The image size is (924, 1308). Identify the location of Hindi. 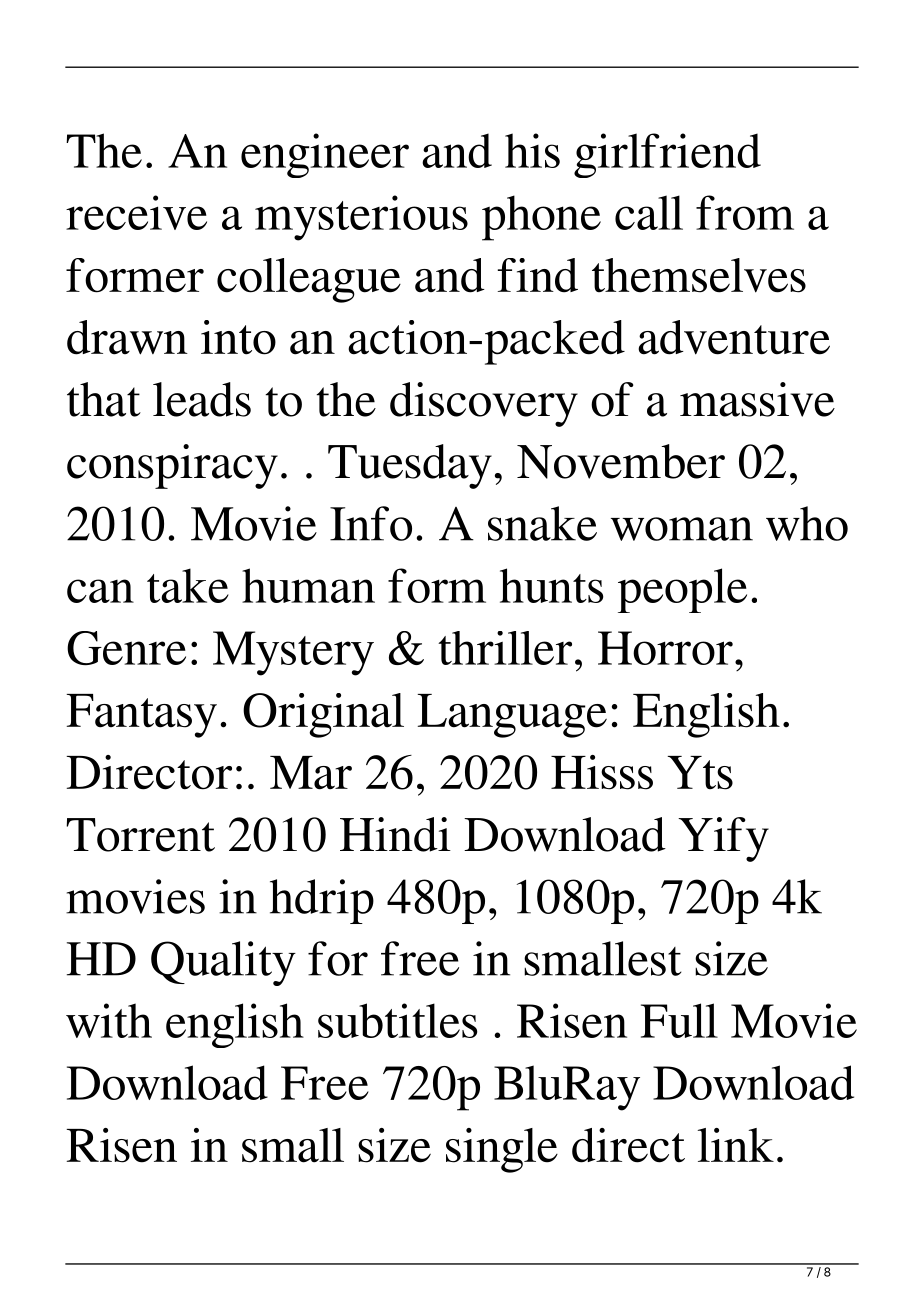
(395, 834).
